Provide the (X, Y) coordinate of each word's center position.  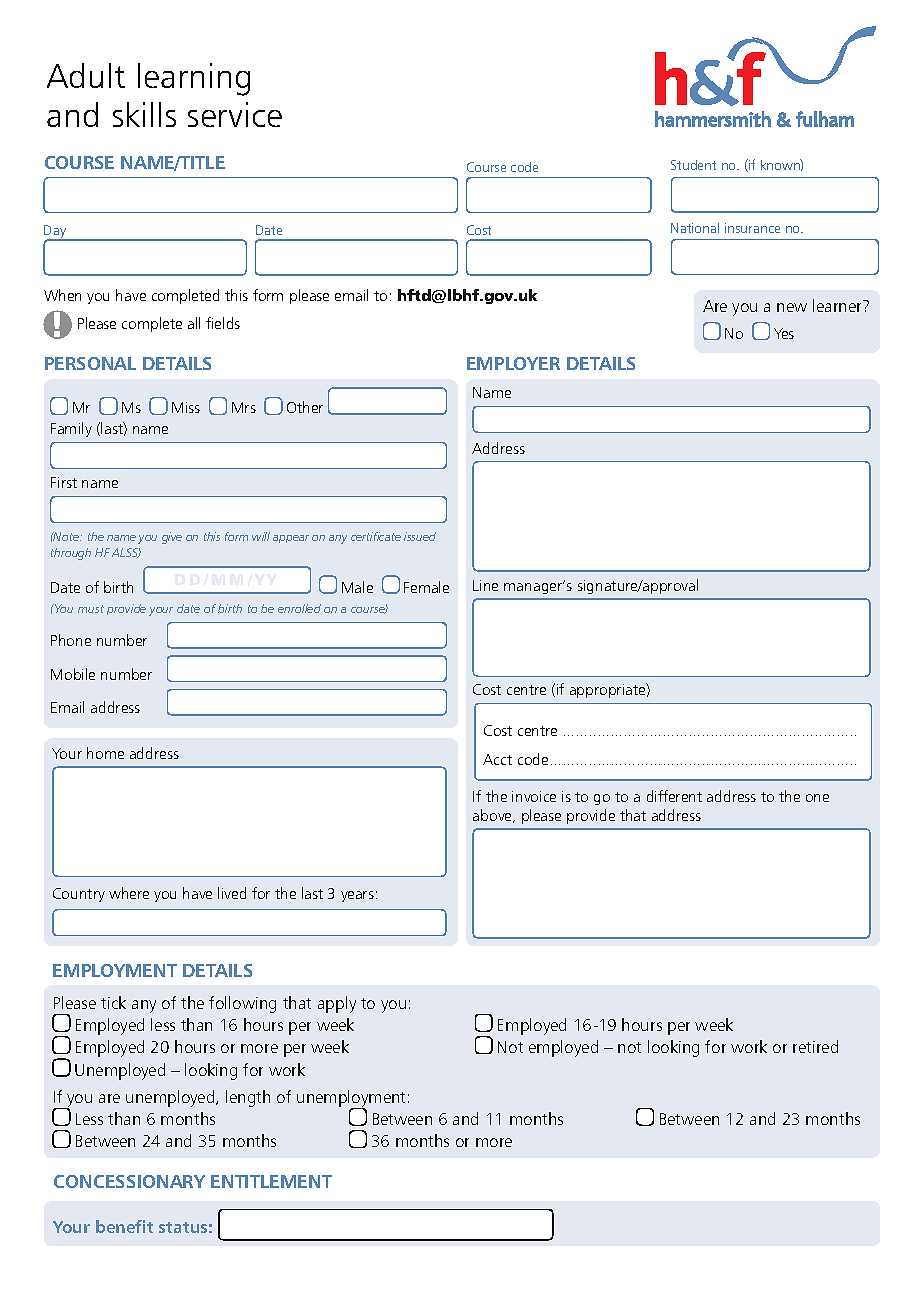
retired (815, 1046)
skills (144, 114)
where (129, 893)
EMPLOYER (513, 363)
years (357, 896)
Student (693, 165)
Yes (784, 333)
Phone (71, 640)
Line (485, 585)
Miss (186, 407)
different (674, 796)
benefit (124, 1226)
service (235, 114)
